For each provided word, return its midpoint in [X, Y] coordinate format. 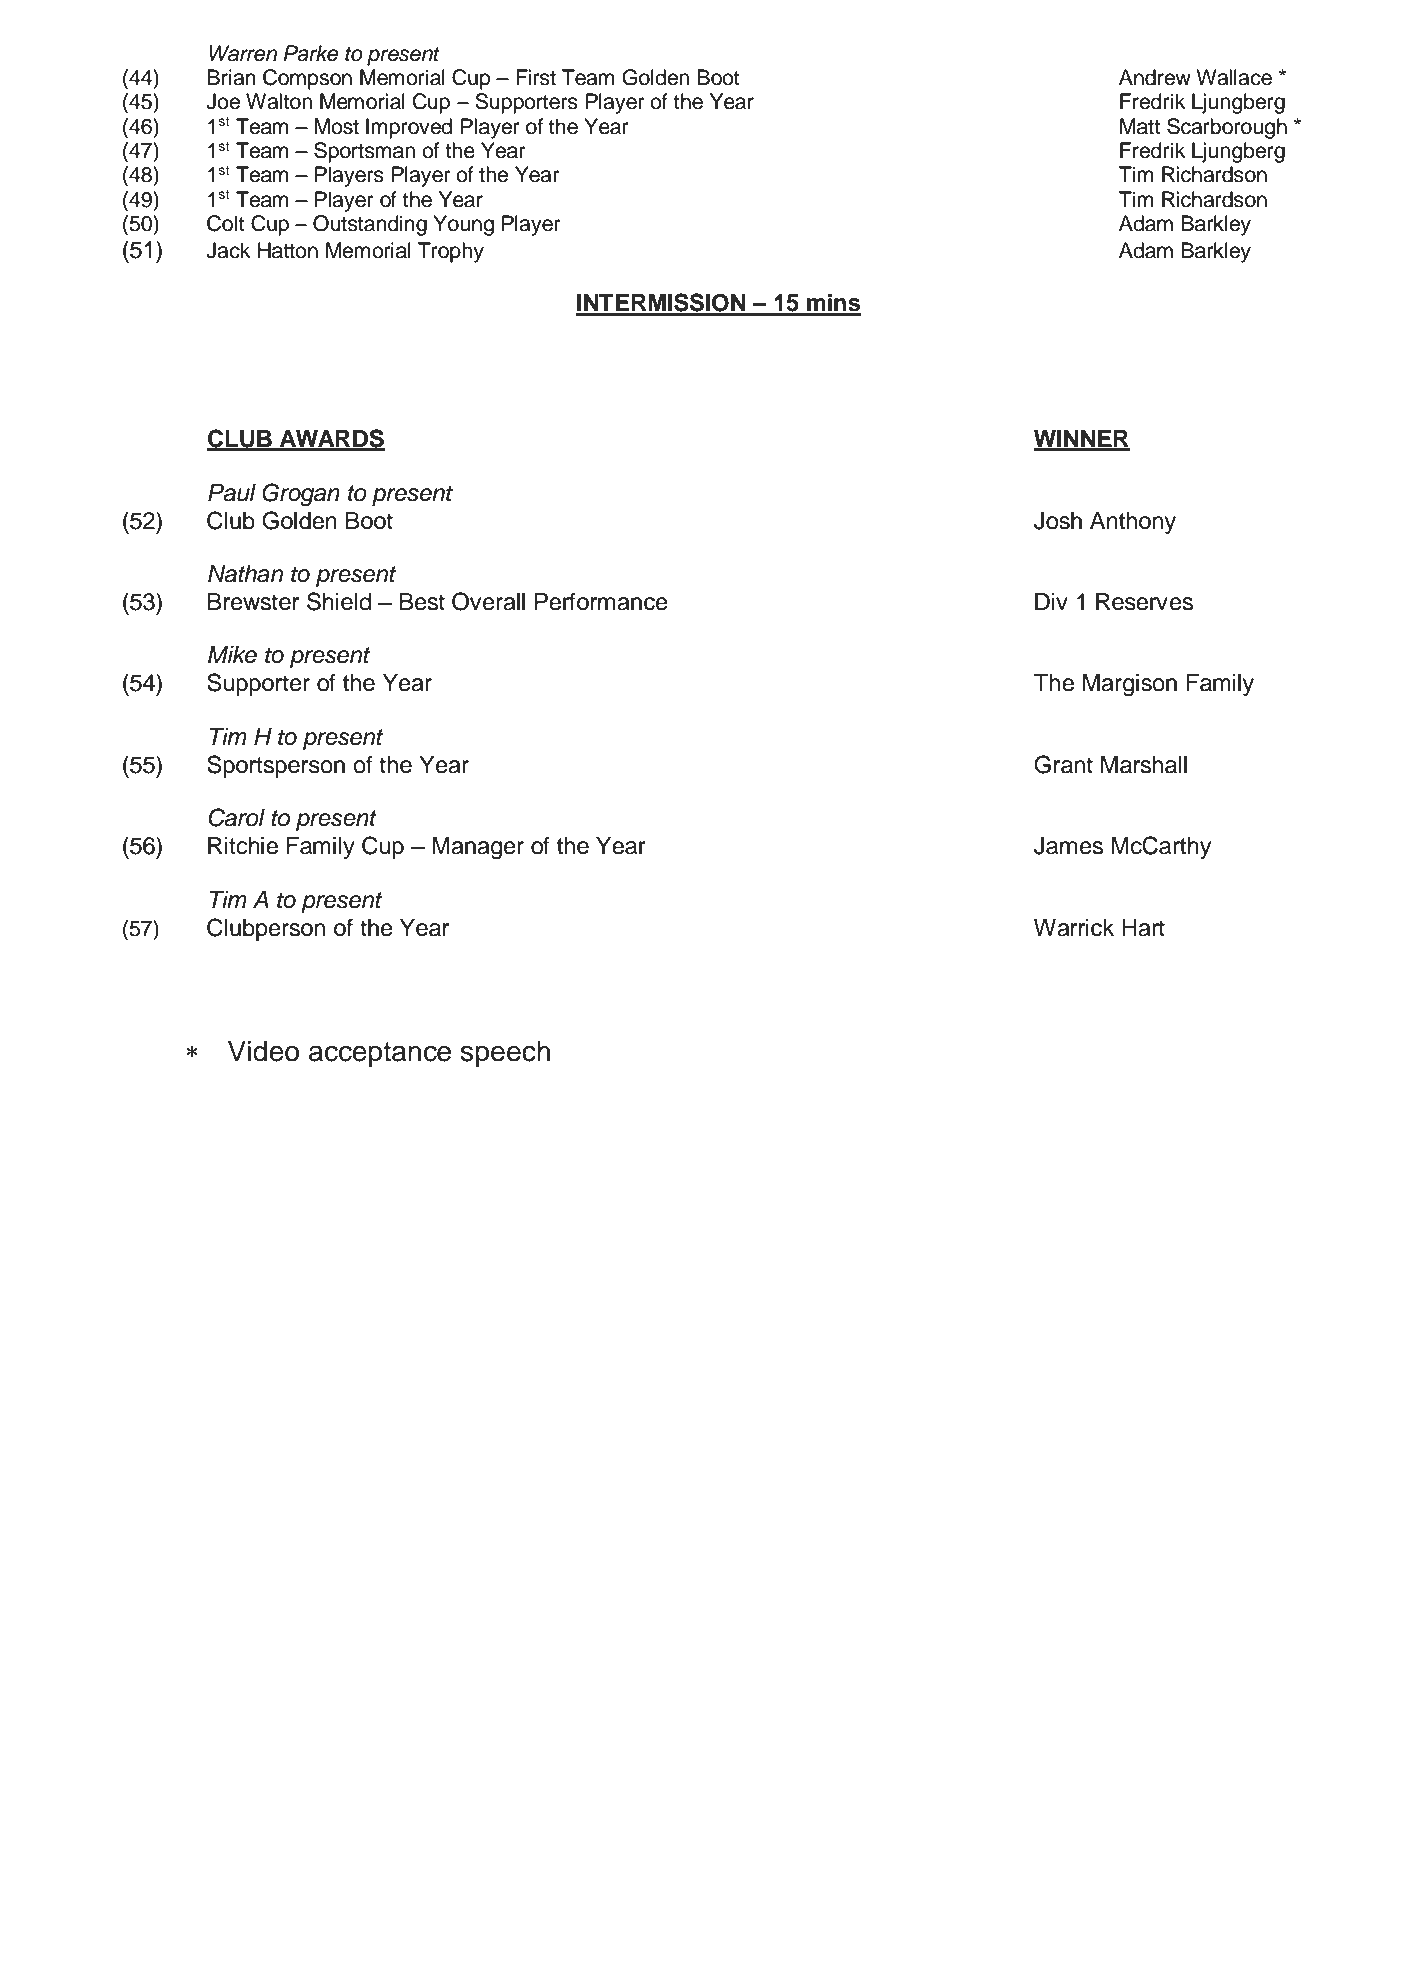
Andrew [1155, 77]
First [536, 77]
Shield [339, 601]
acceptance [380, 1054]
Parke [311, 53]
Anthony [1133, 523]
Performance [601, 601]
